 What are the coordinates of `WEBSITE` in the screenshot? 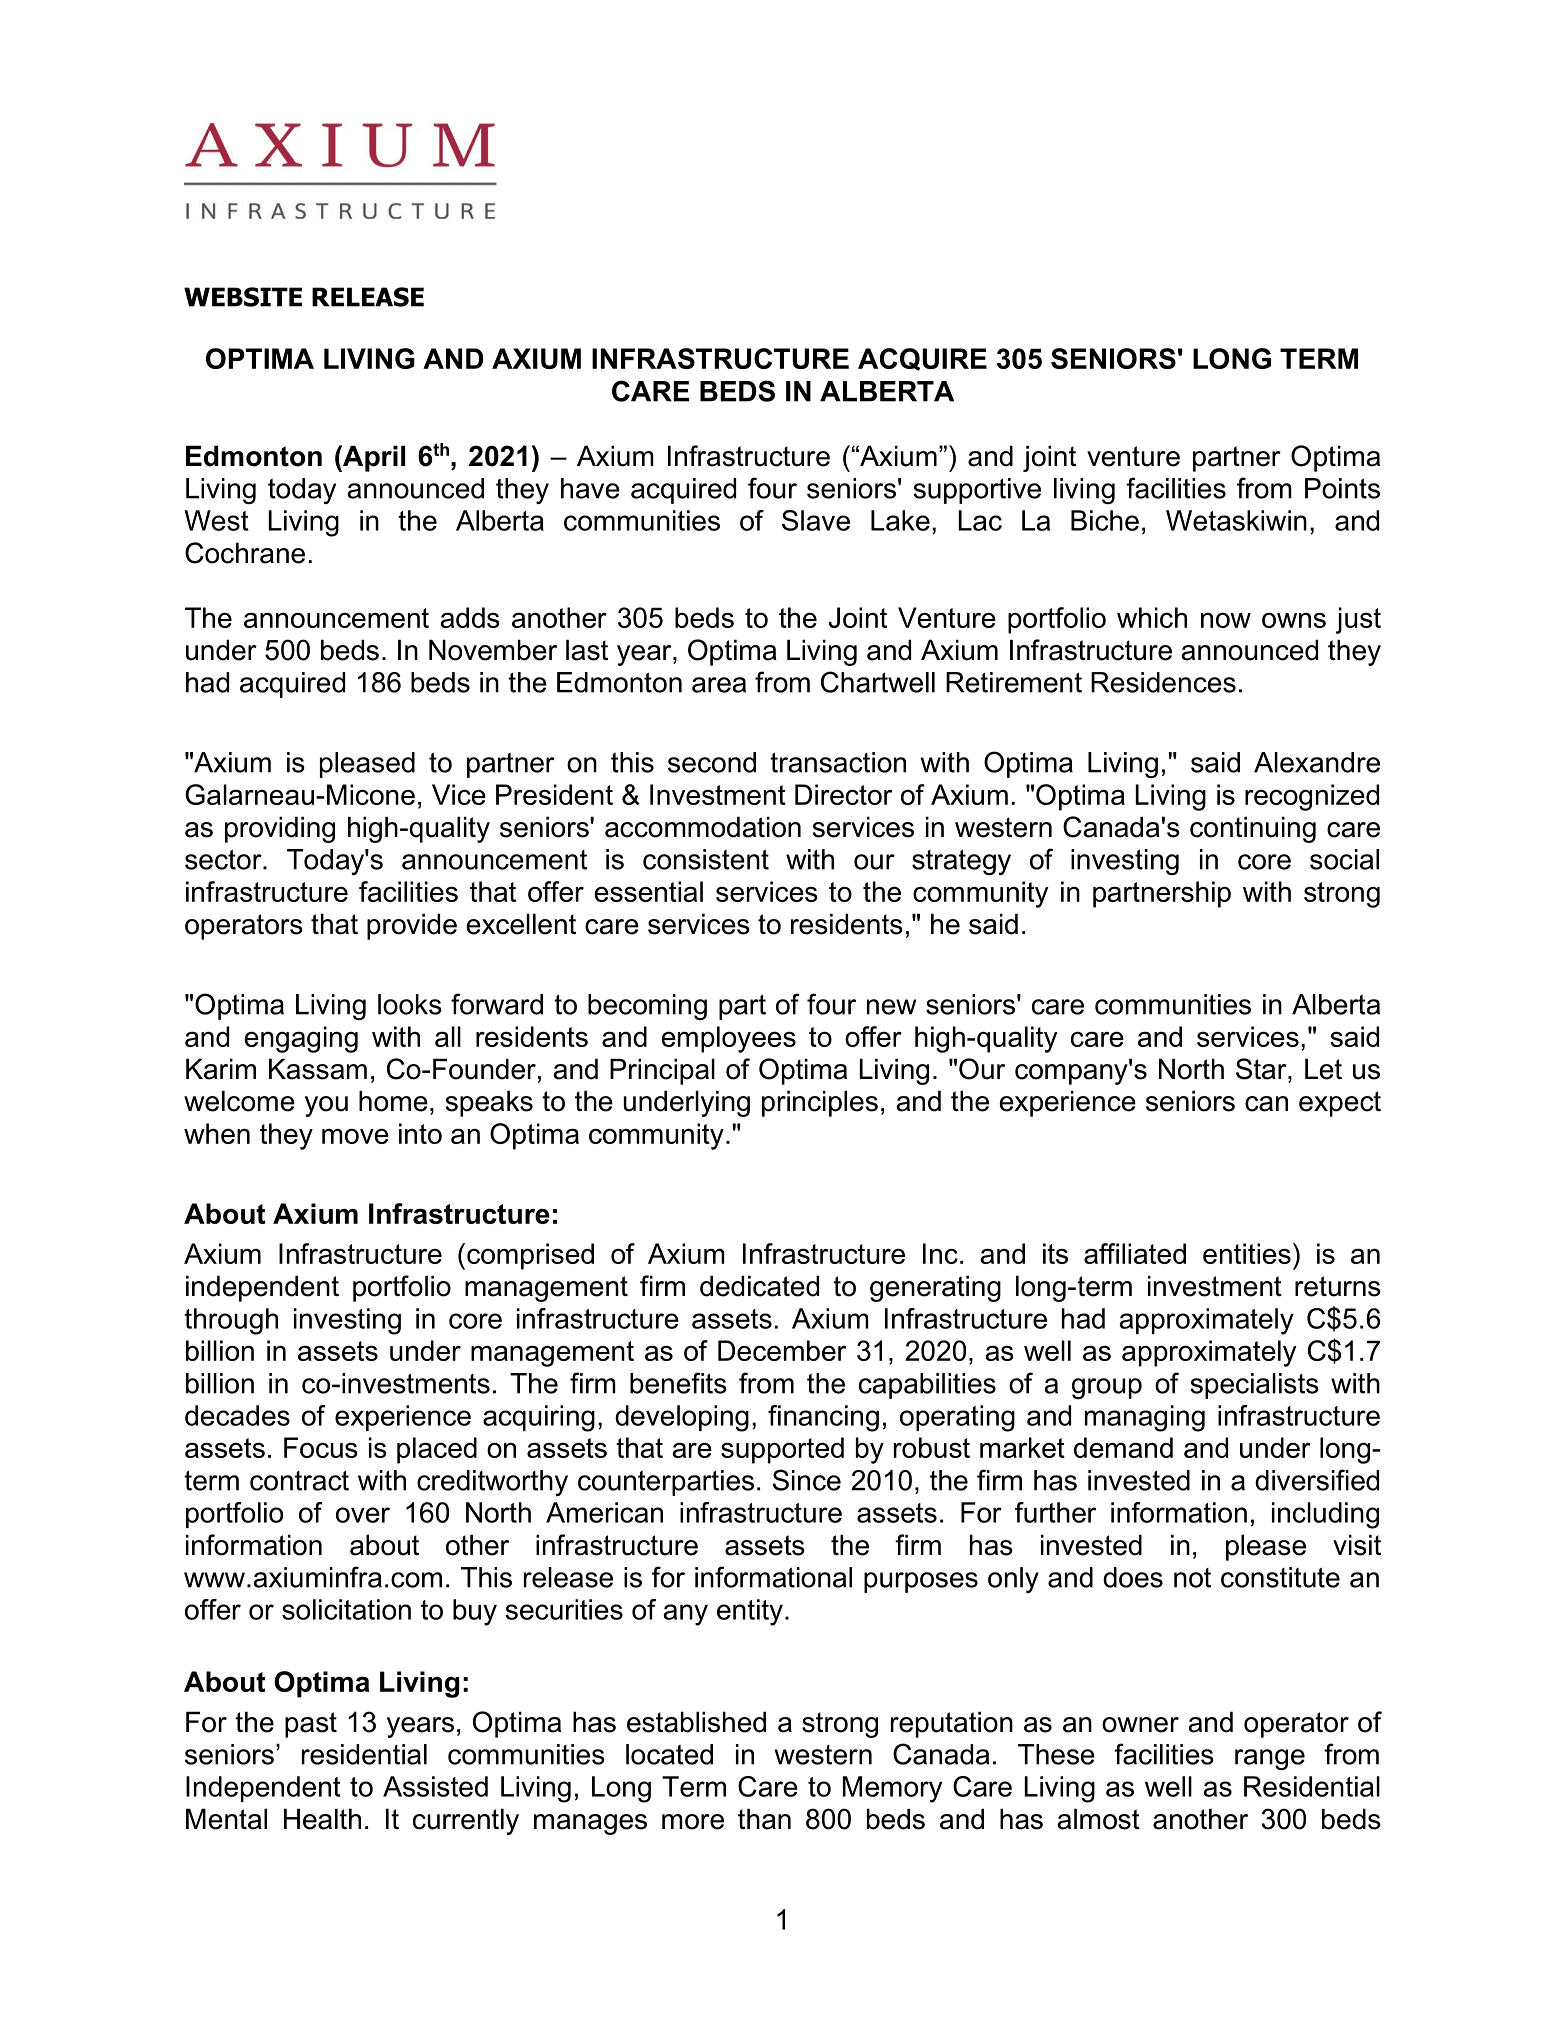 It's located at (243, 297).
